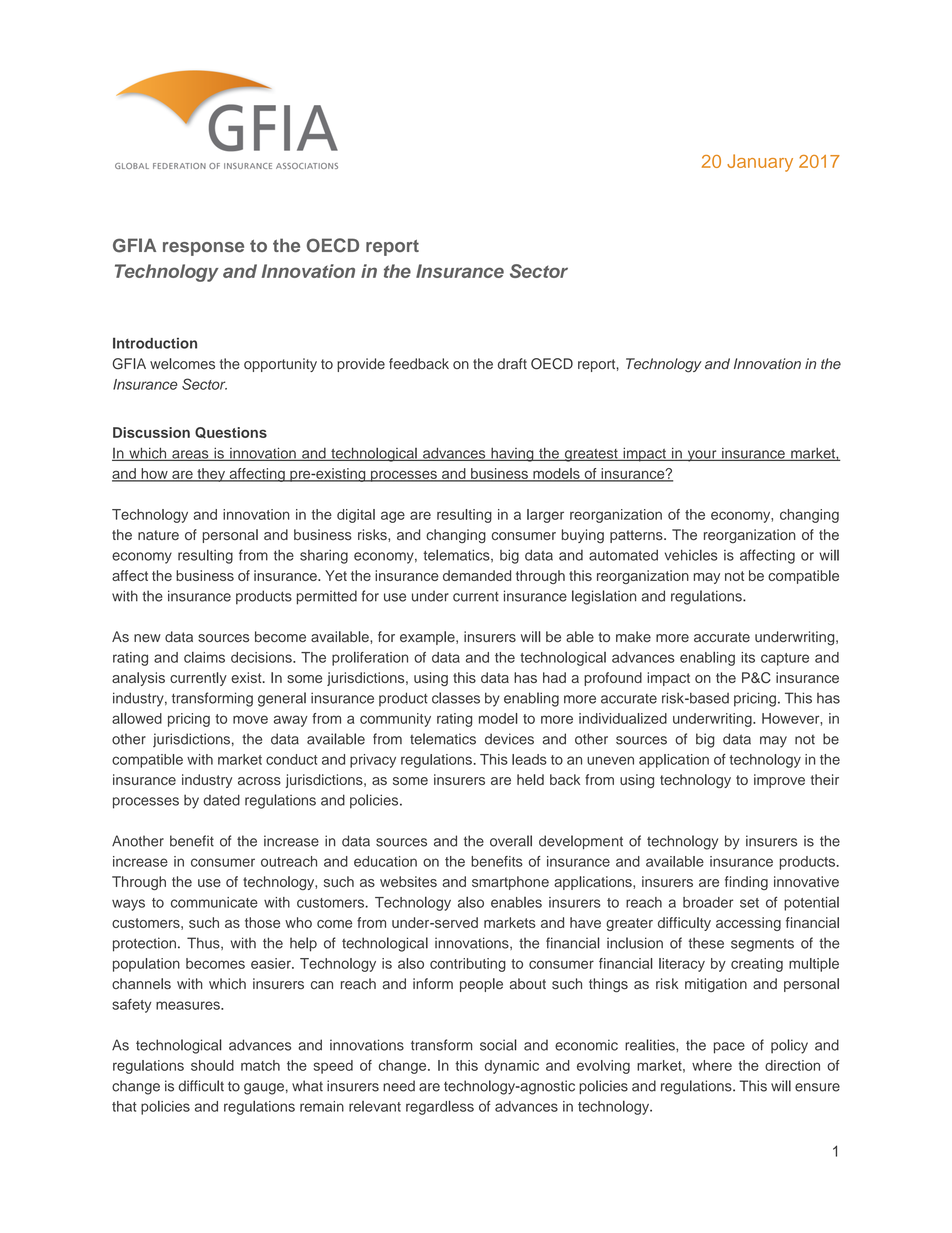 Image resolution: width=952 pixels, height=1233 pixels. I want to click on having, so click(512, 455).
